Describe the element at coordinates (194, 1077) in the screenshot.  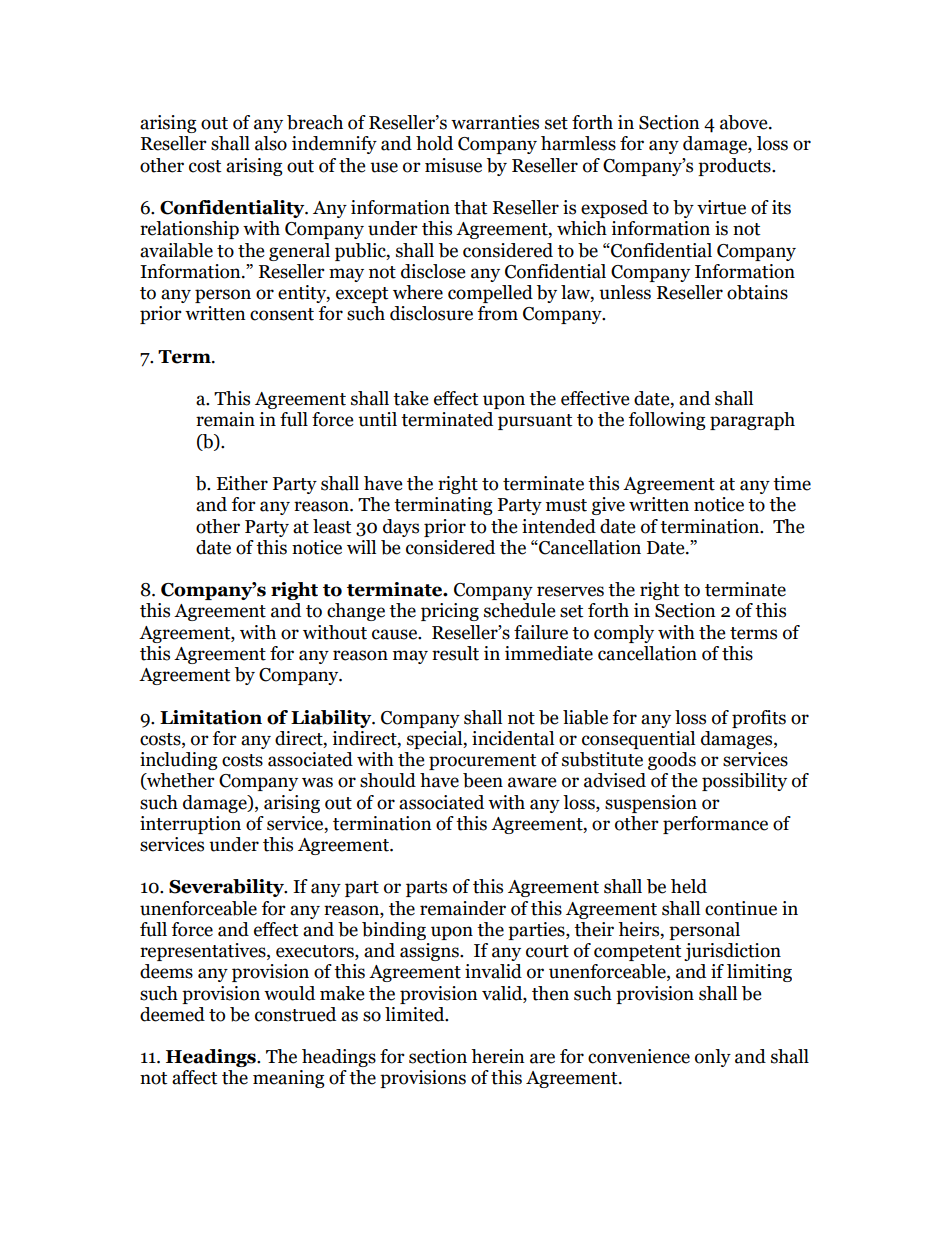
I see `affect` at that location.
